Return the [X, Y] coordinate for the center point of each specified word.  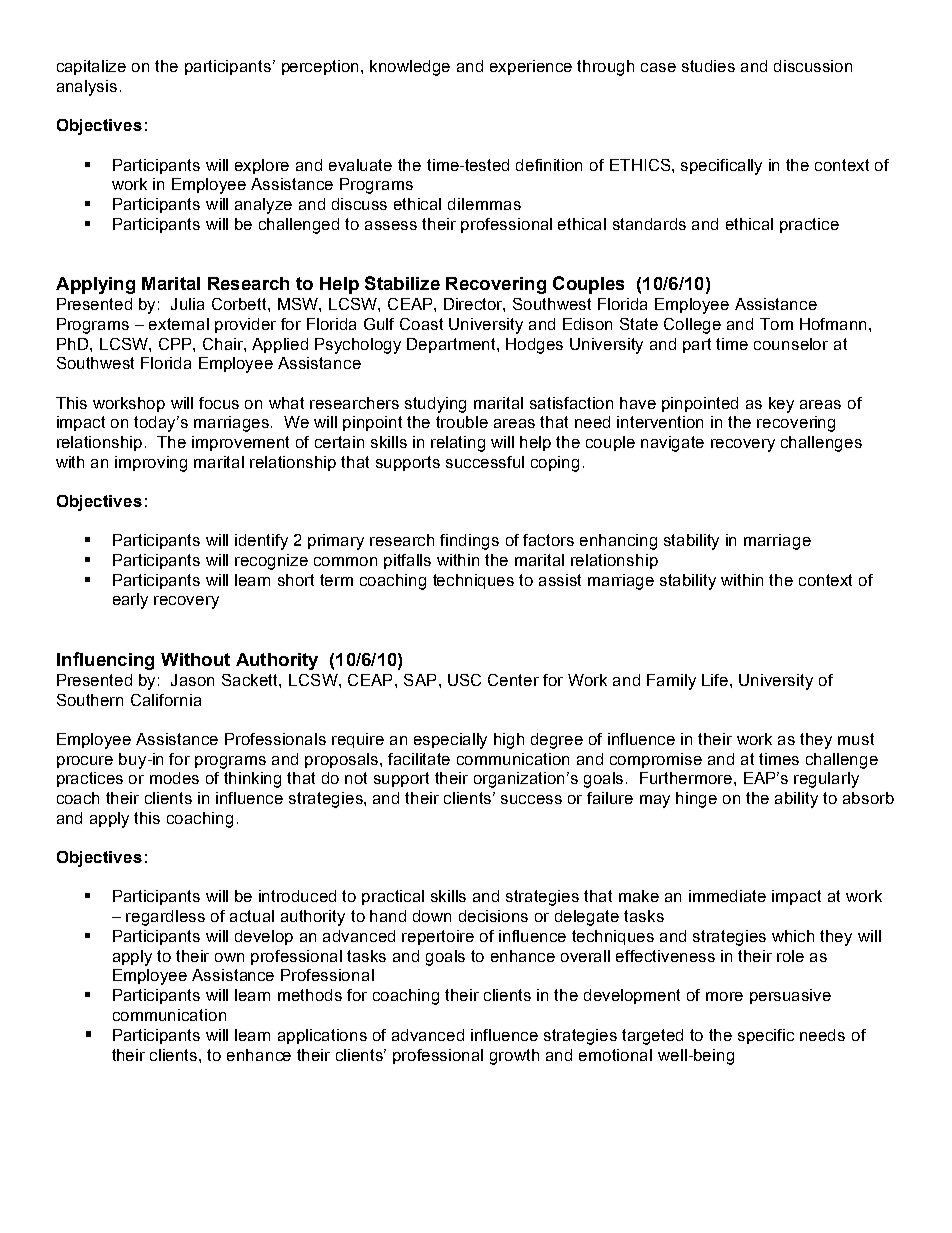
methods [310, 995]
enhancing [618, 542]
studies [708, 66]
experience [531, 67]
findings [469, 542]
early [130, 601]
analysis [87, 88]
